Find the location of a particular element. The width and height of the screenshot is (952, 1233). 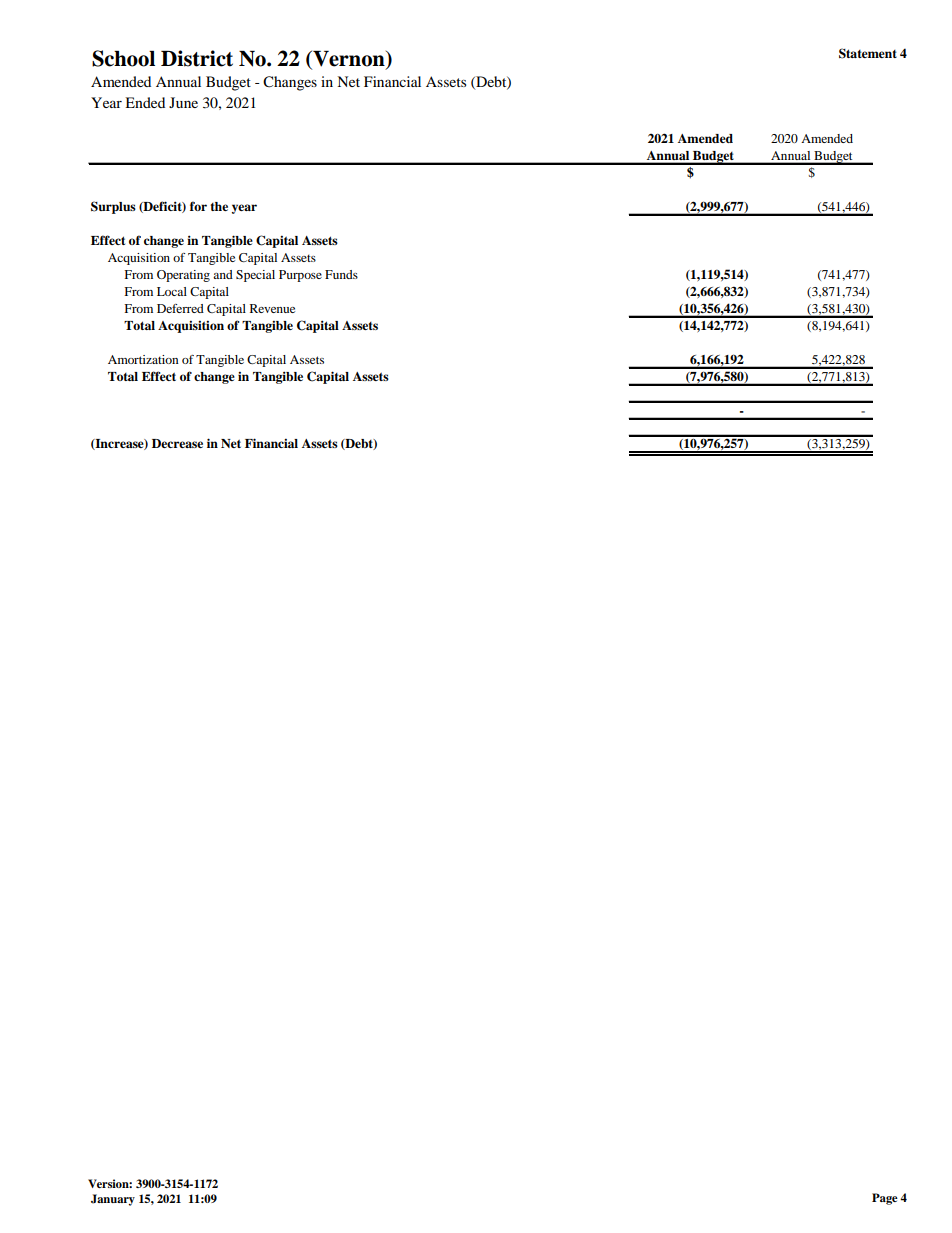

Purpose is located at coordinates (300, 276).
